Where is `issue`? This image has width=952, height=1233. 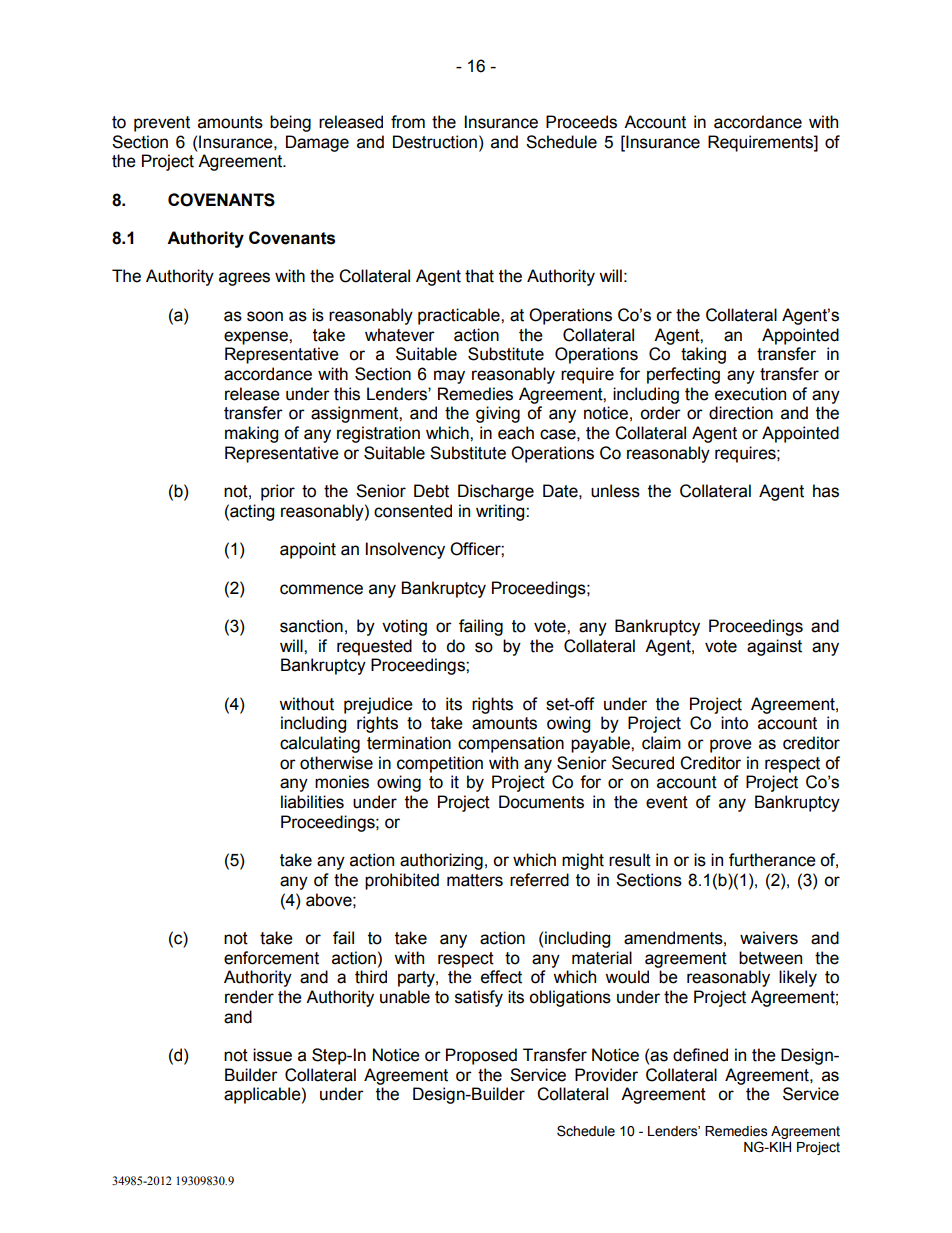 issue is located at coordinates (272, 1055).
